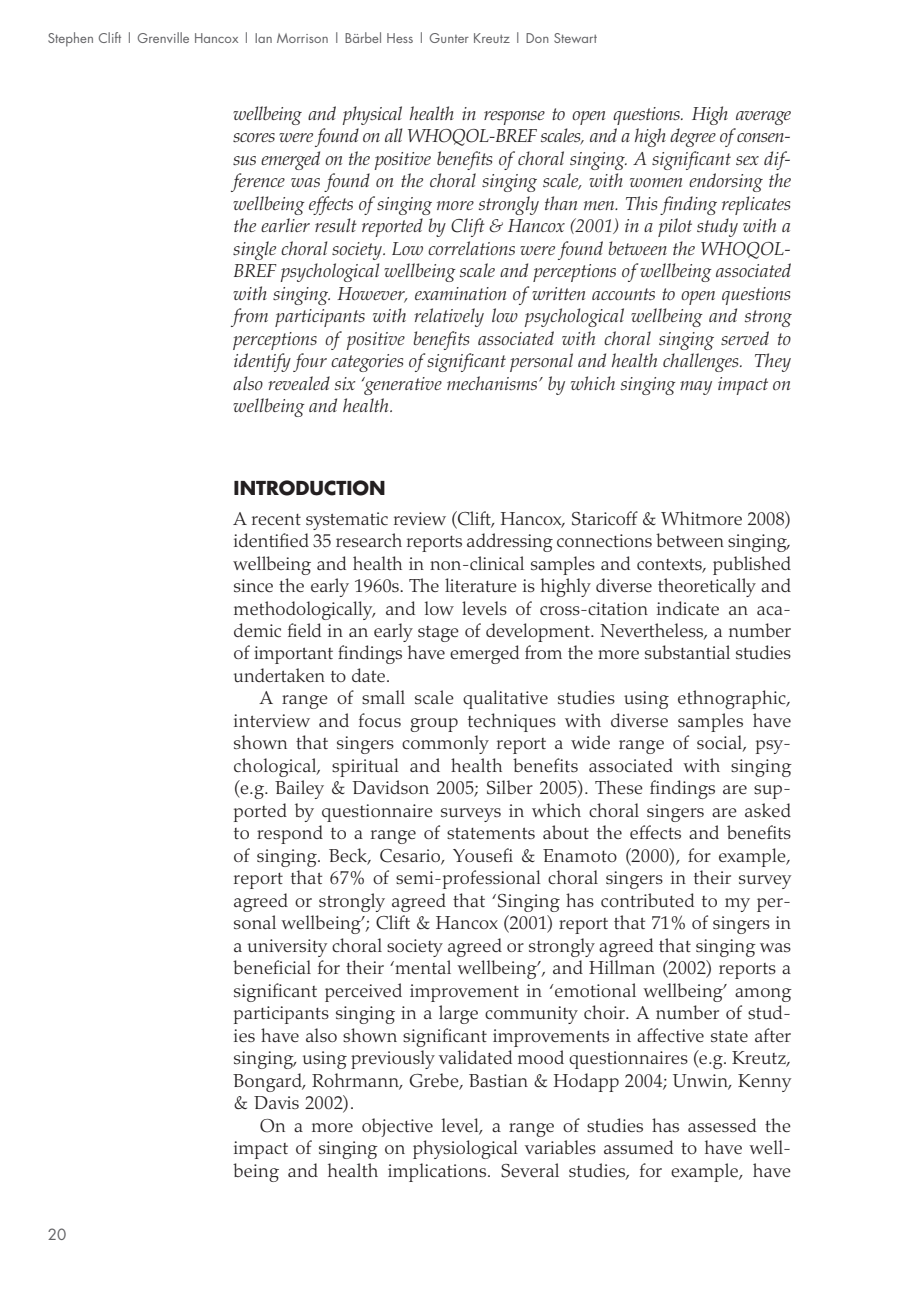  I want to click on stage, so click(438, 634).
